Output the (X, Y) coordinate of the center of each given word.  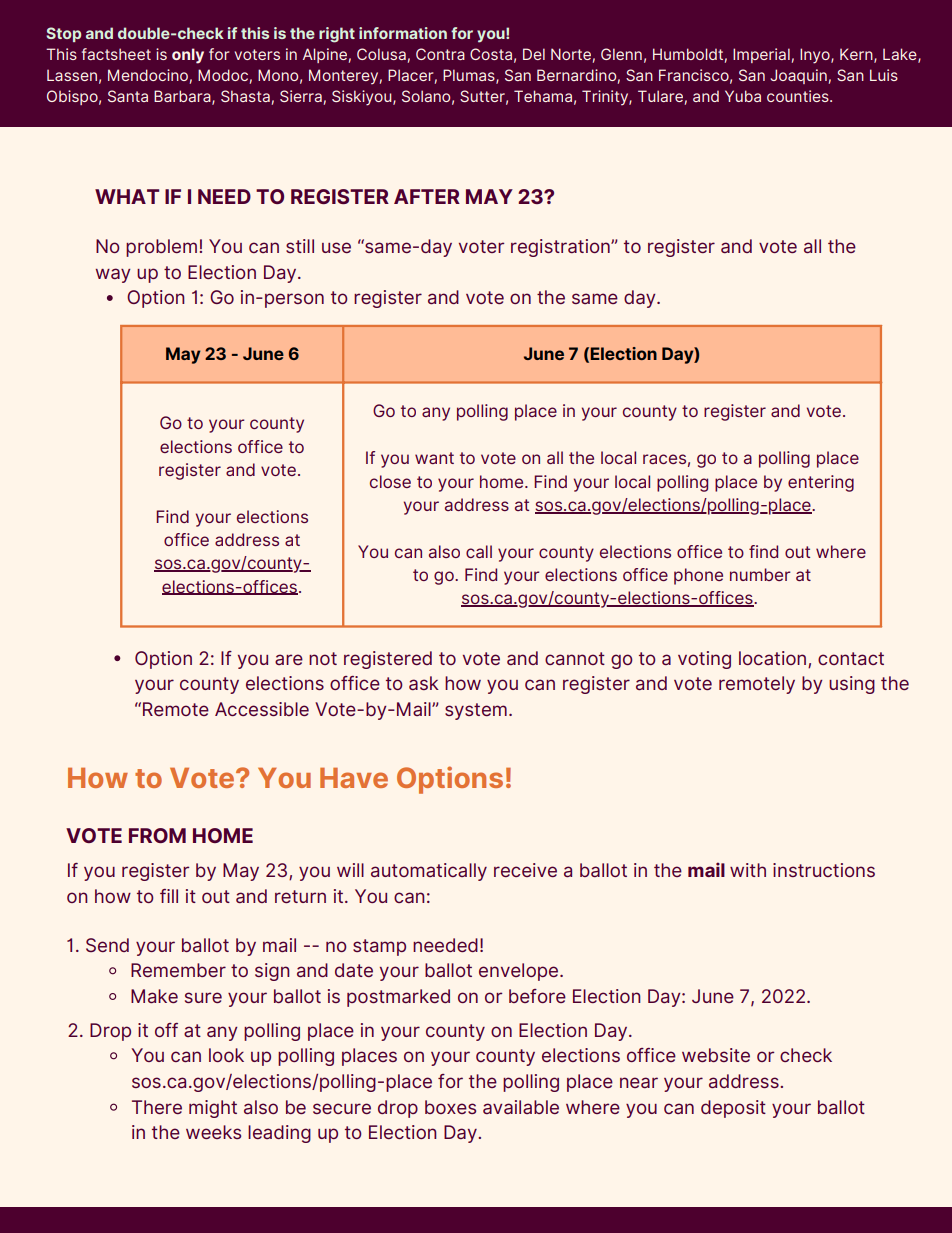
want (434, 458)
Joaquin (798, 76)
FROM (157, 835)
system (476, 711)
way (113, 275)
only (188, 56)
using (852, 685)
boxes (450, 1107)
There (157, 1107)
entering (821, 483)
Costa (491, 54)
